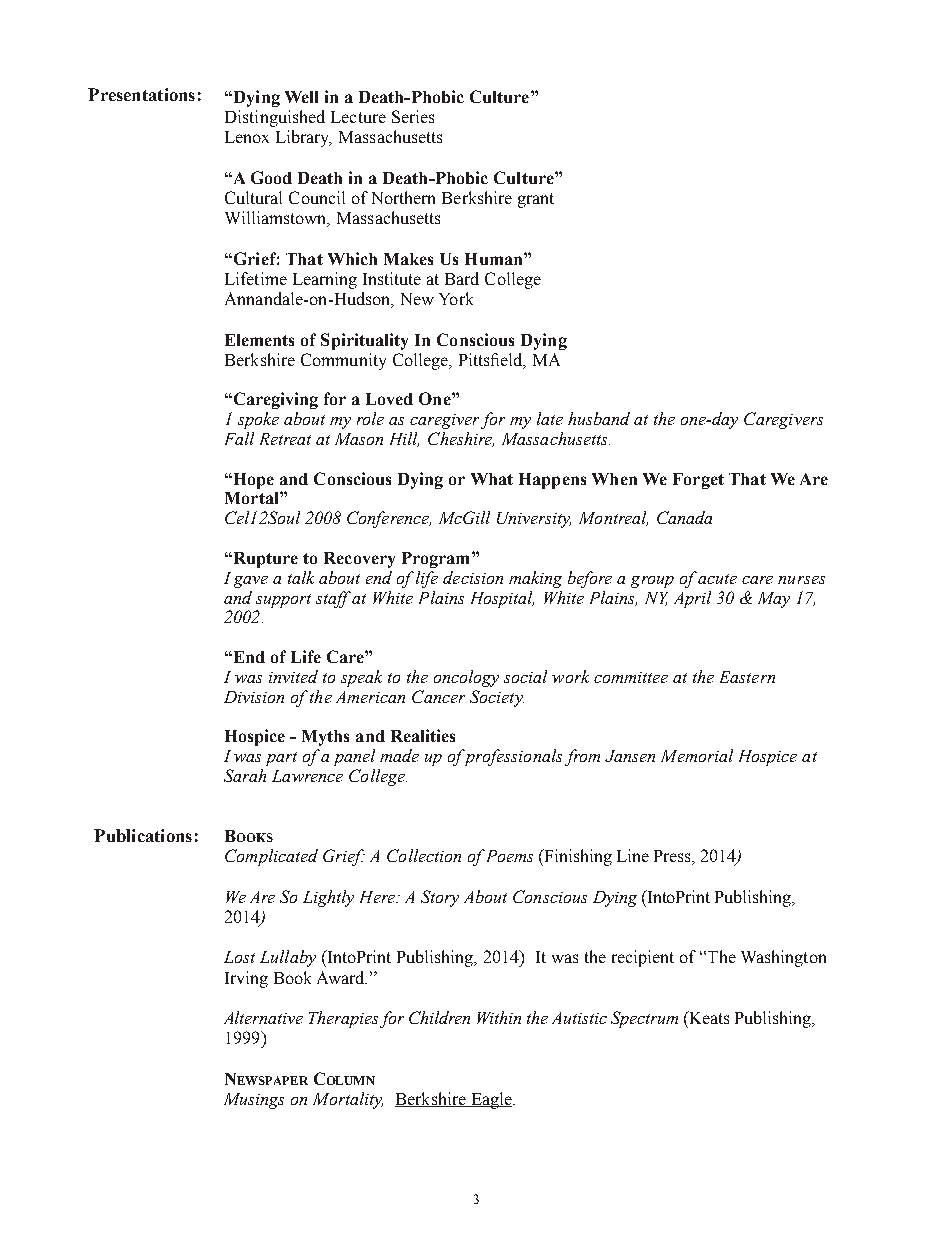  Describe the element at coordinates (708, 1017) in the screenshot. I see `Keats` at that location.
